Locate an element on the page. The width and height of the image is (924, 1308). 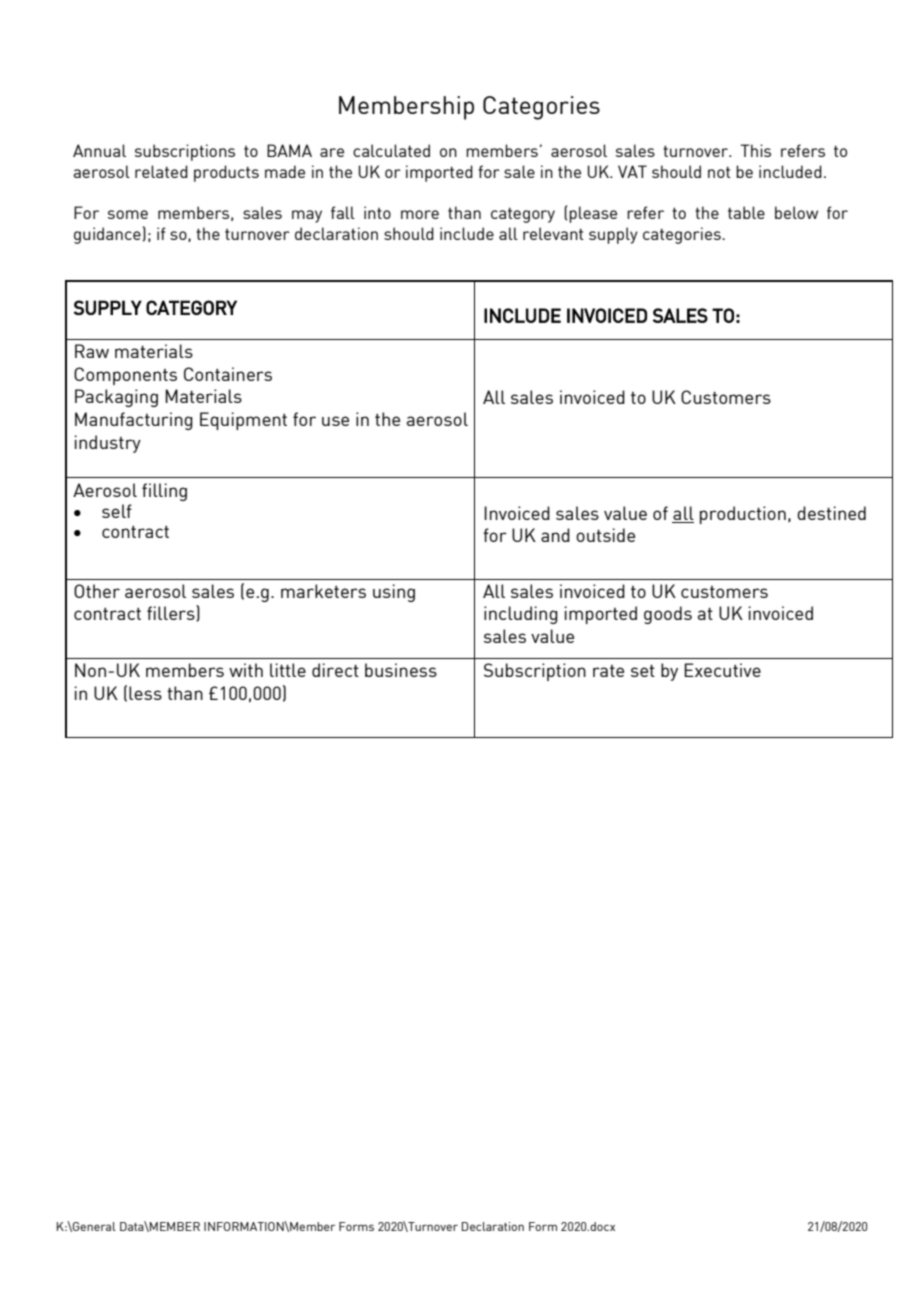
Executive is located at coordinates (722, 670).
